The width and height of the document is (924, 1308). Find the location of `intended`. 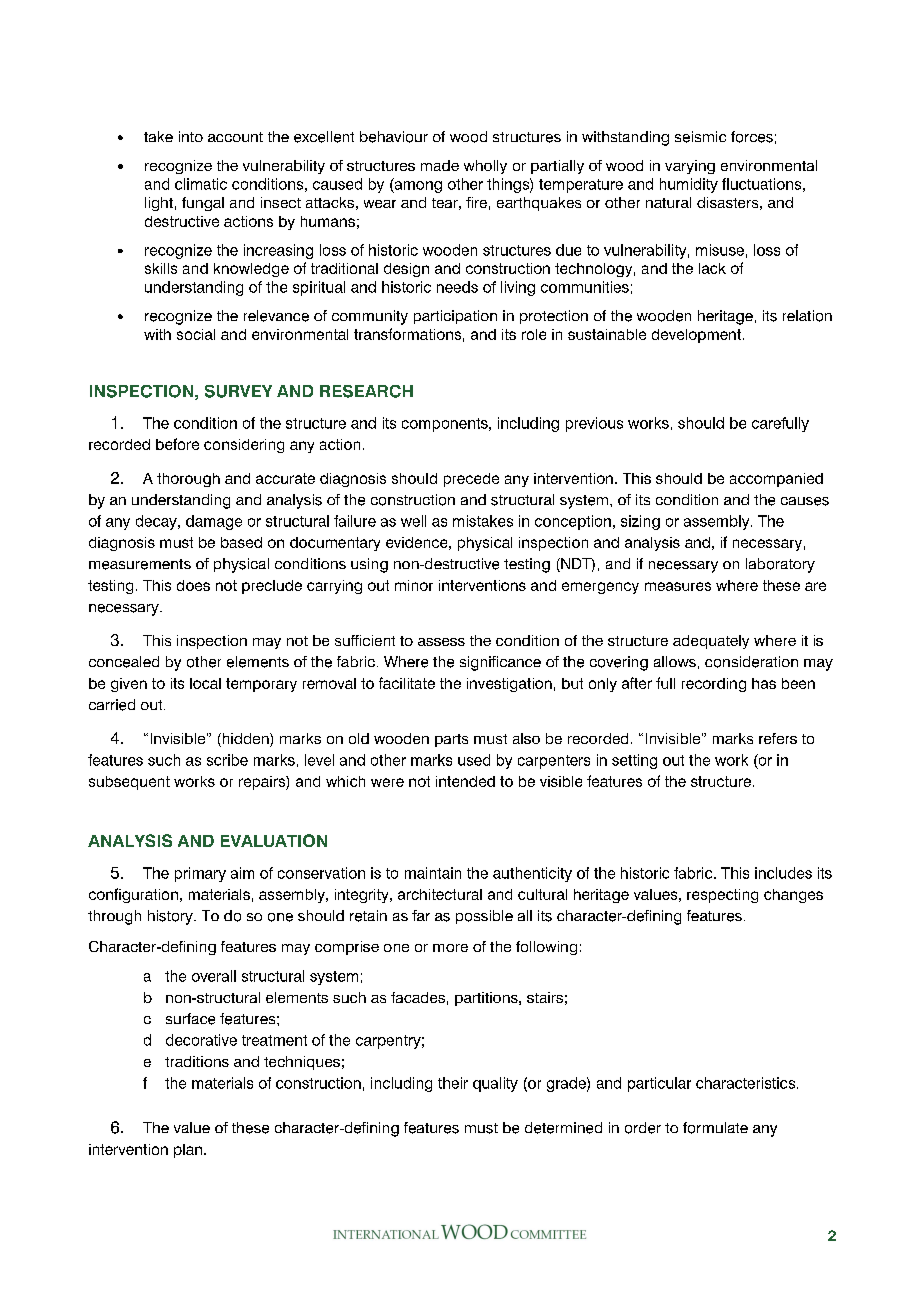

intended is located at coordinates (465, 781).
